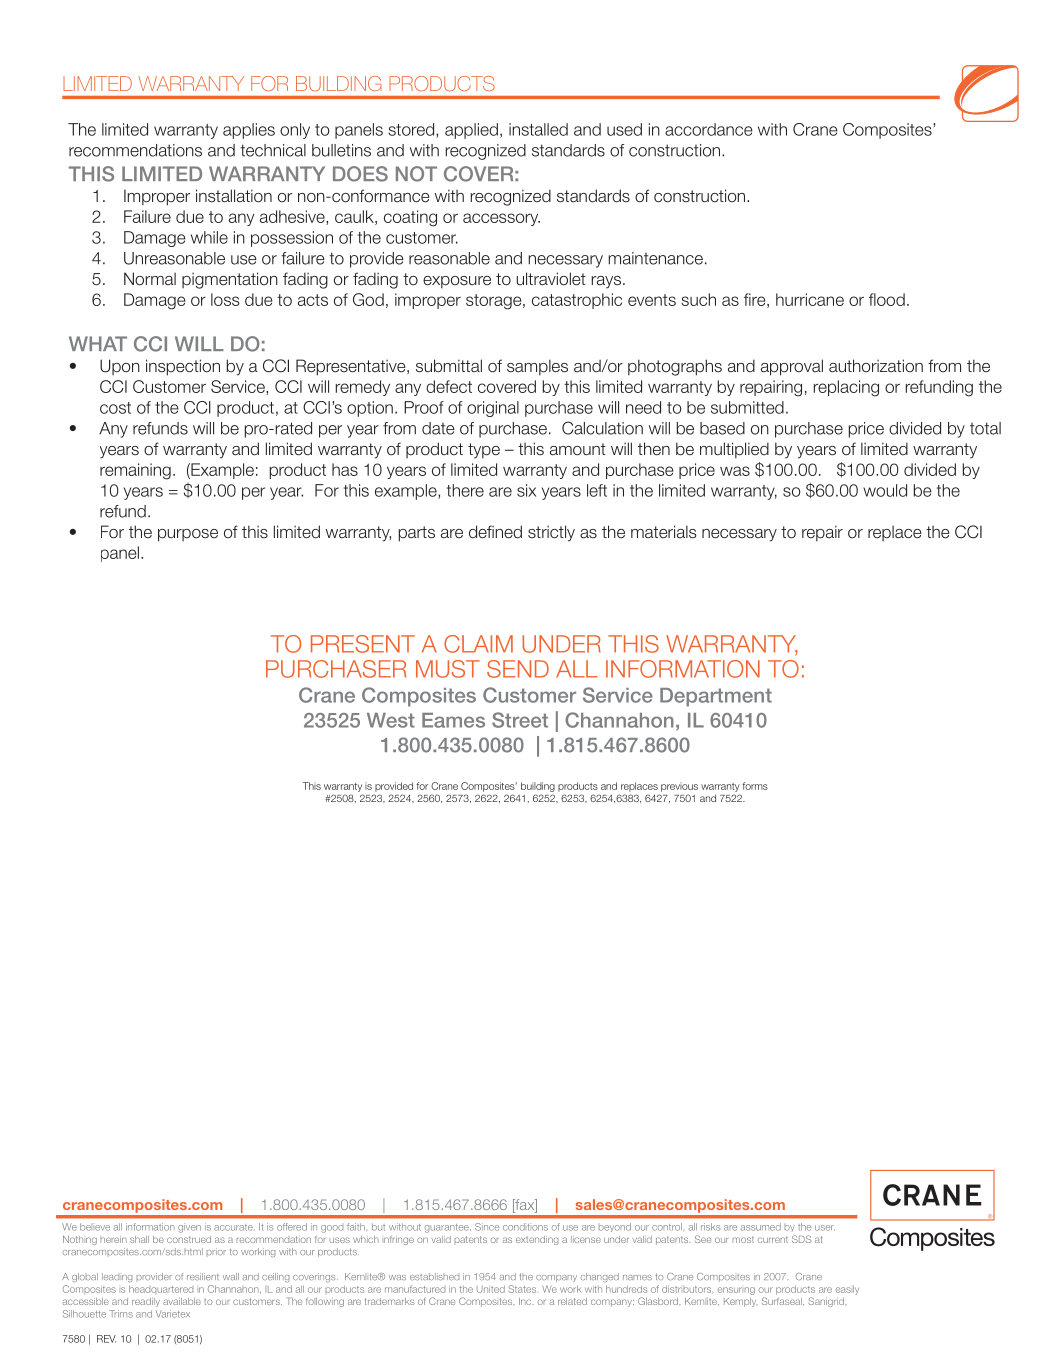 This screenshot has height=1369, width=1058. What do you see at coordinates (234, 196) in the screenshot?
I see `installation` at bounding box center [234, 196].
